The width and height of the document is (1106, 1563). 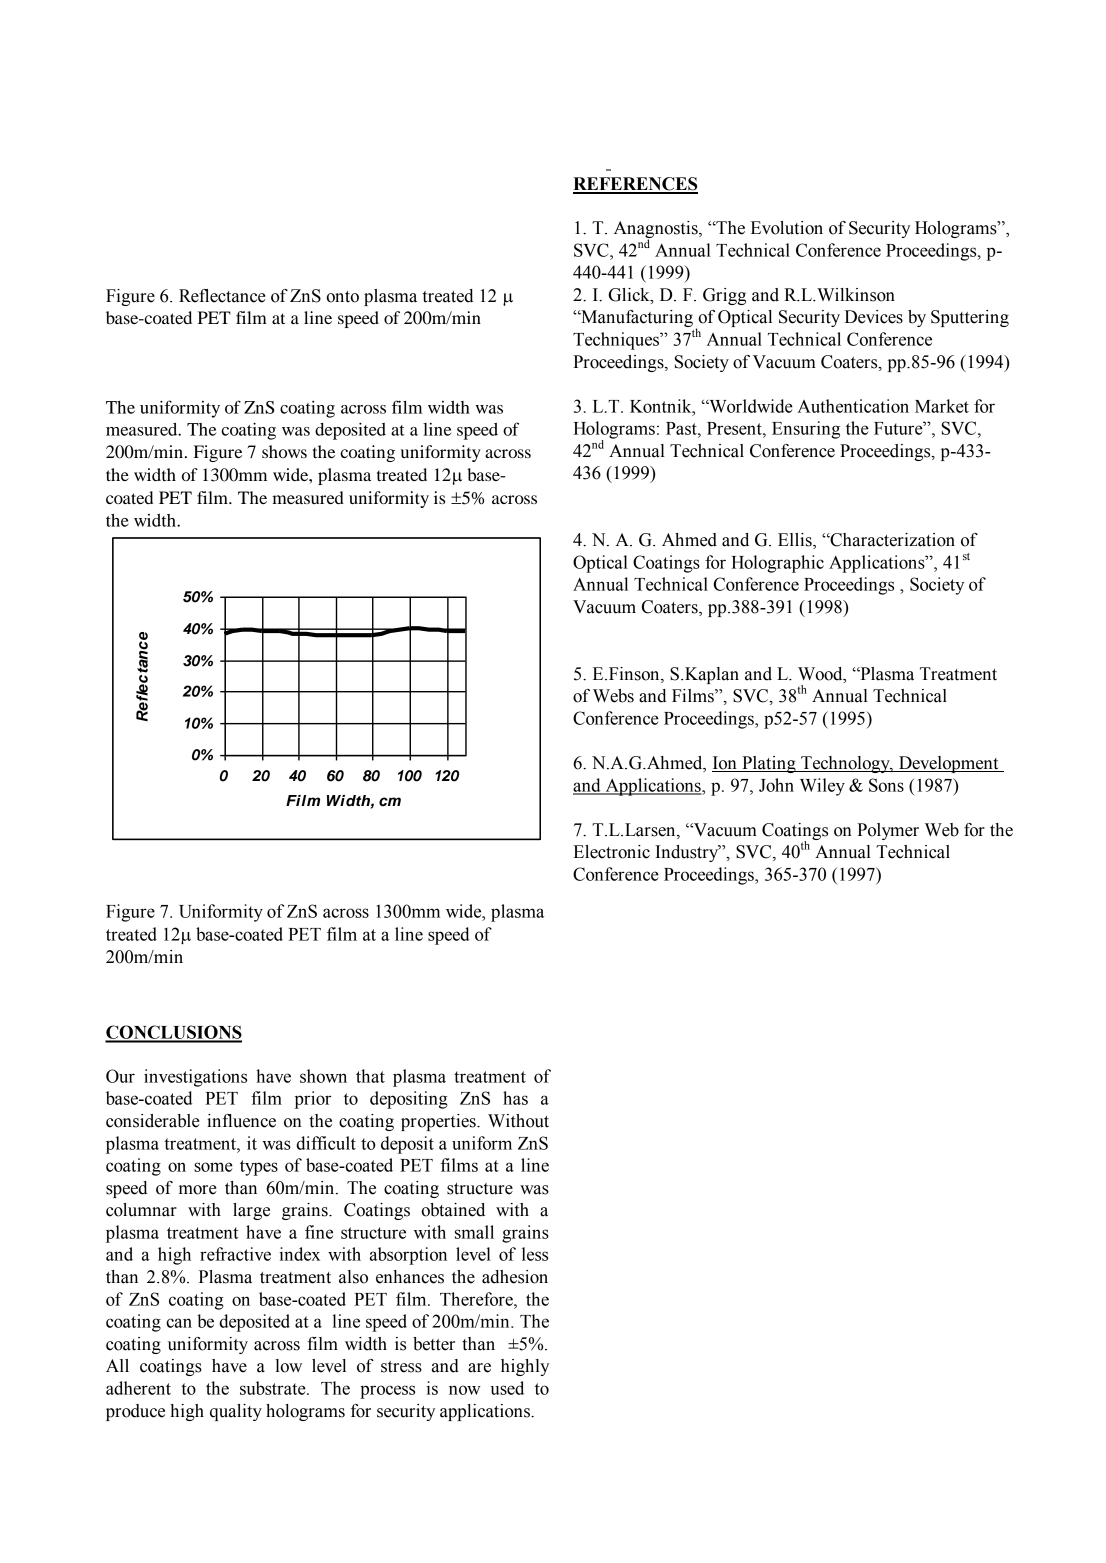 I want to click on Sons, so click(x=886, y=785).
